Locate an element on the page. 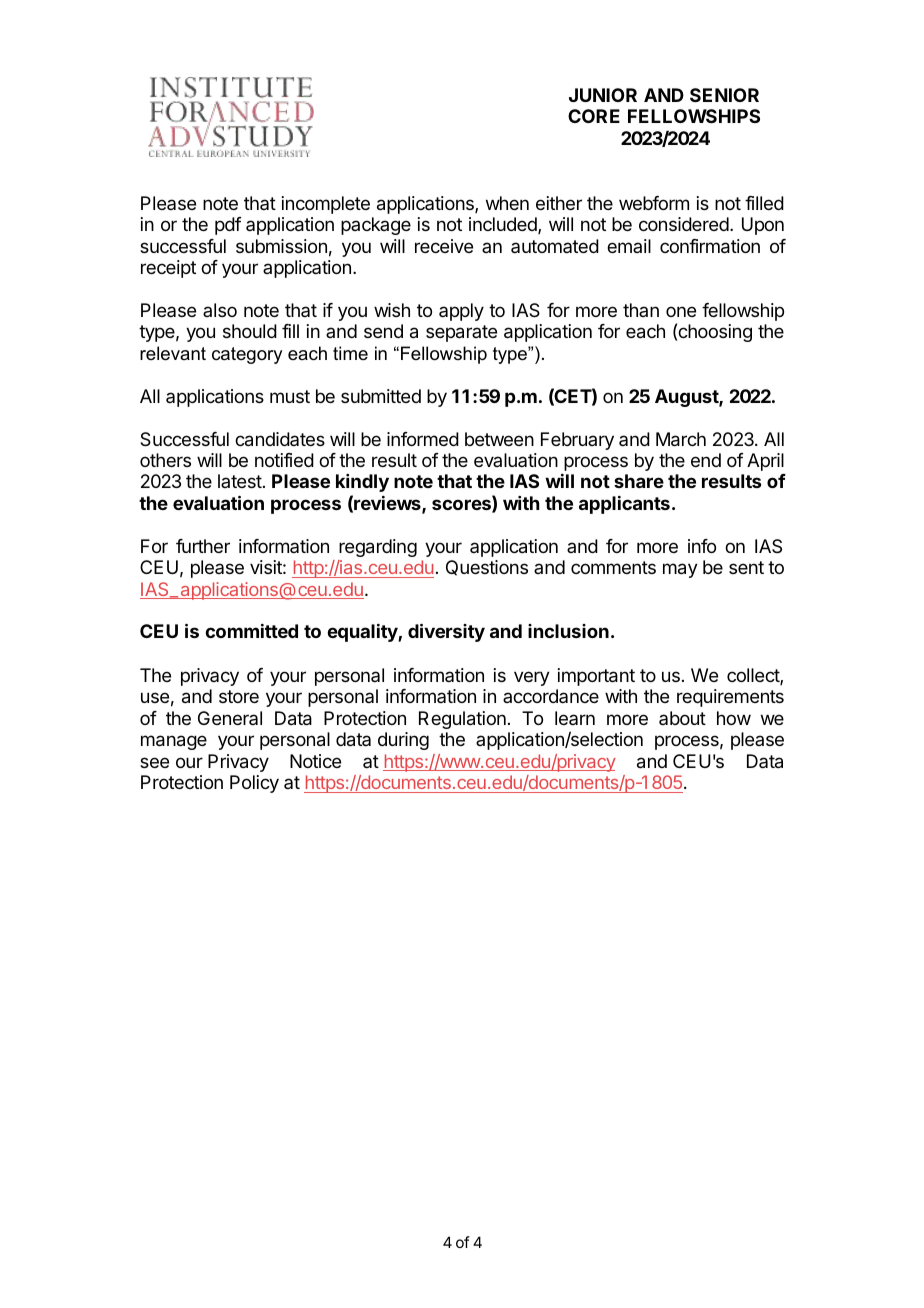 The height and width of the page is (1308, 924). also is located at coordinates (220, 310).
